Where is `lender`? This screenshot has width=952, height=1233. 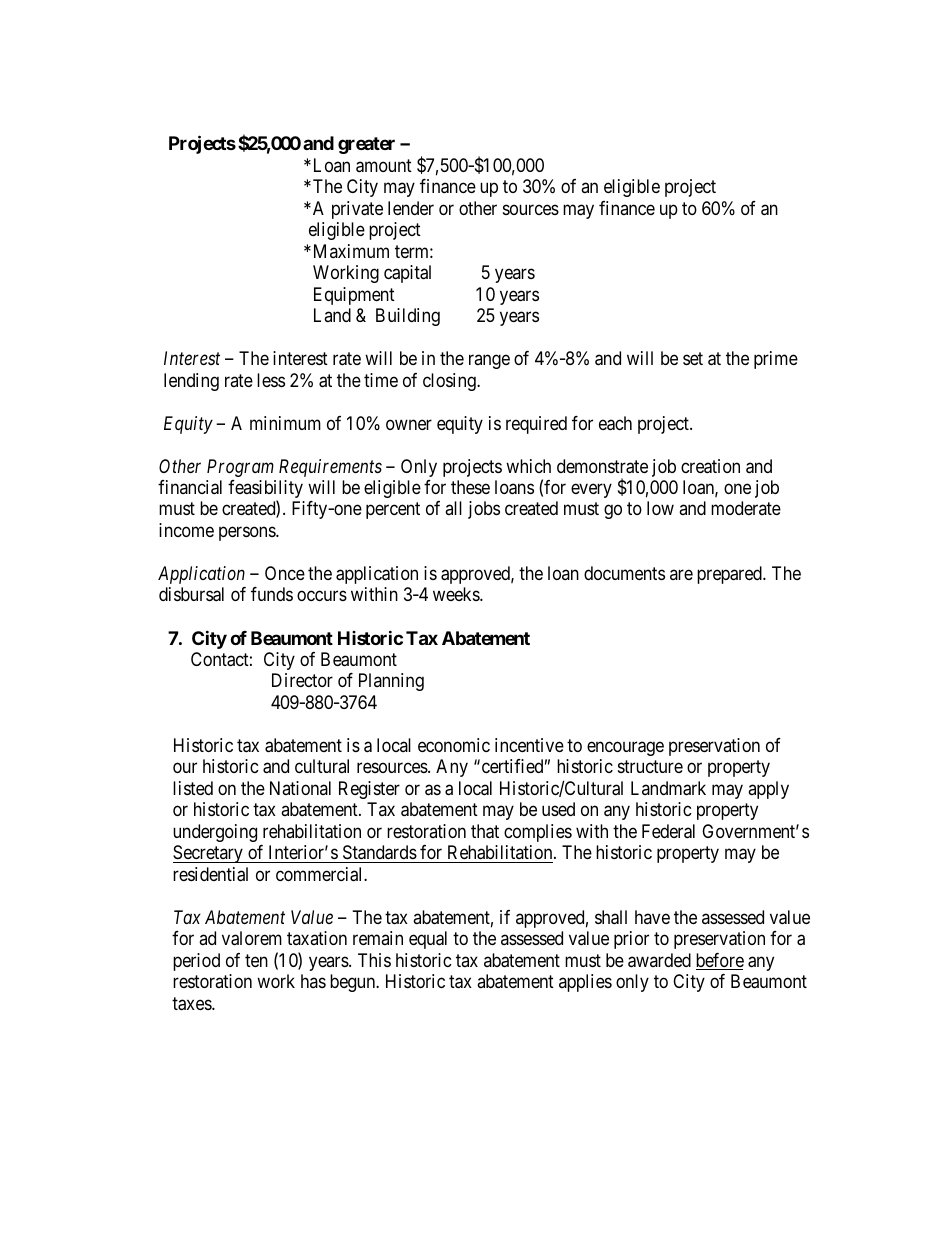 lender is located at coordinates (411, 208).
